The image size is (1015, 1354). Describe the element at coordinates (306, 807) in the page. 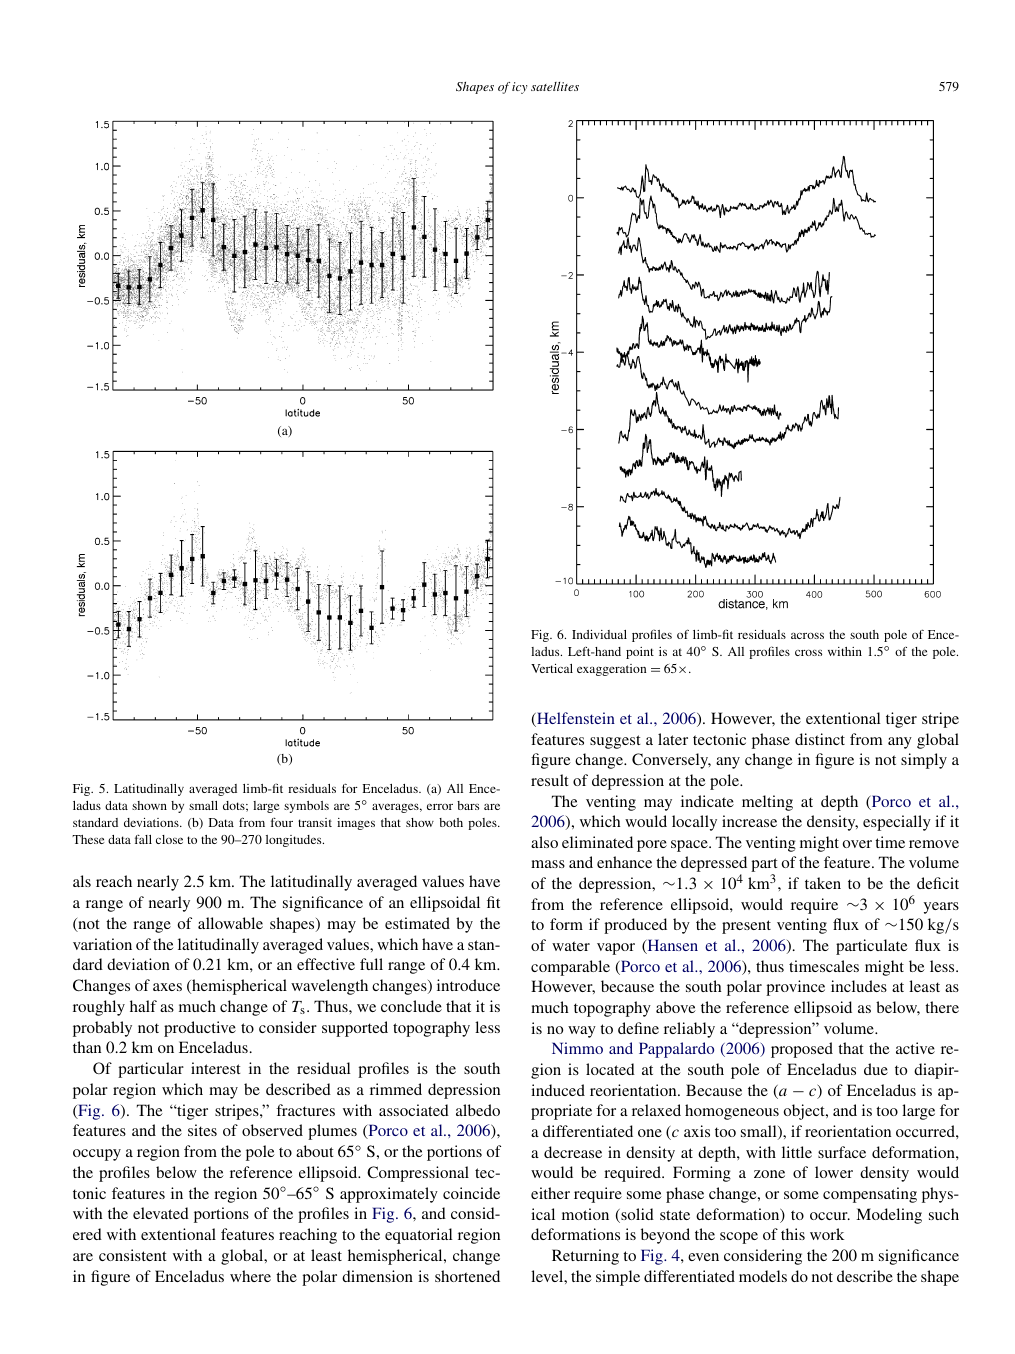

I see `symbols` at that location.
